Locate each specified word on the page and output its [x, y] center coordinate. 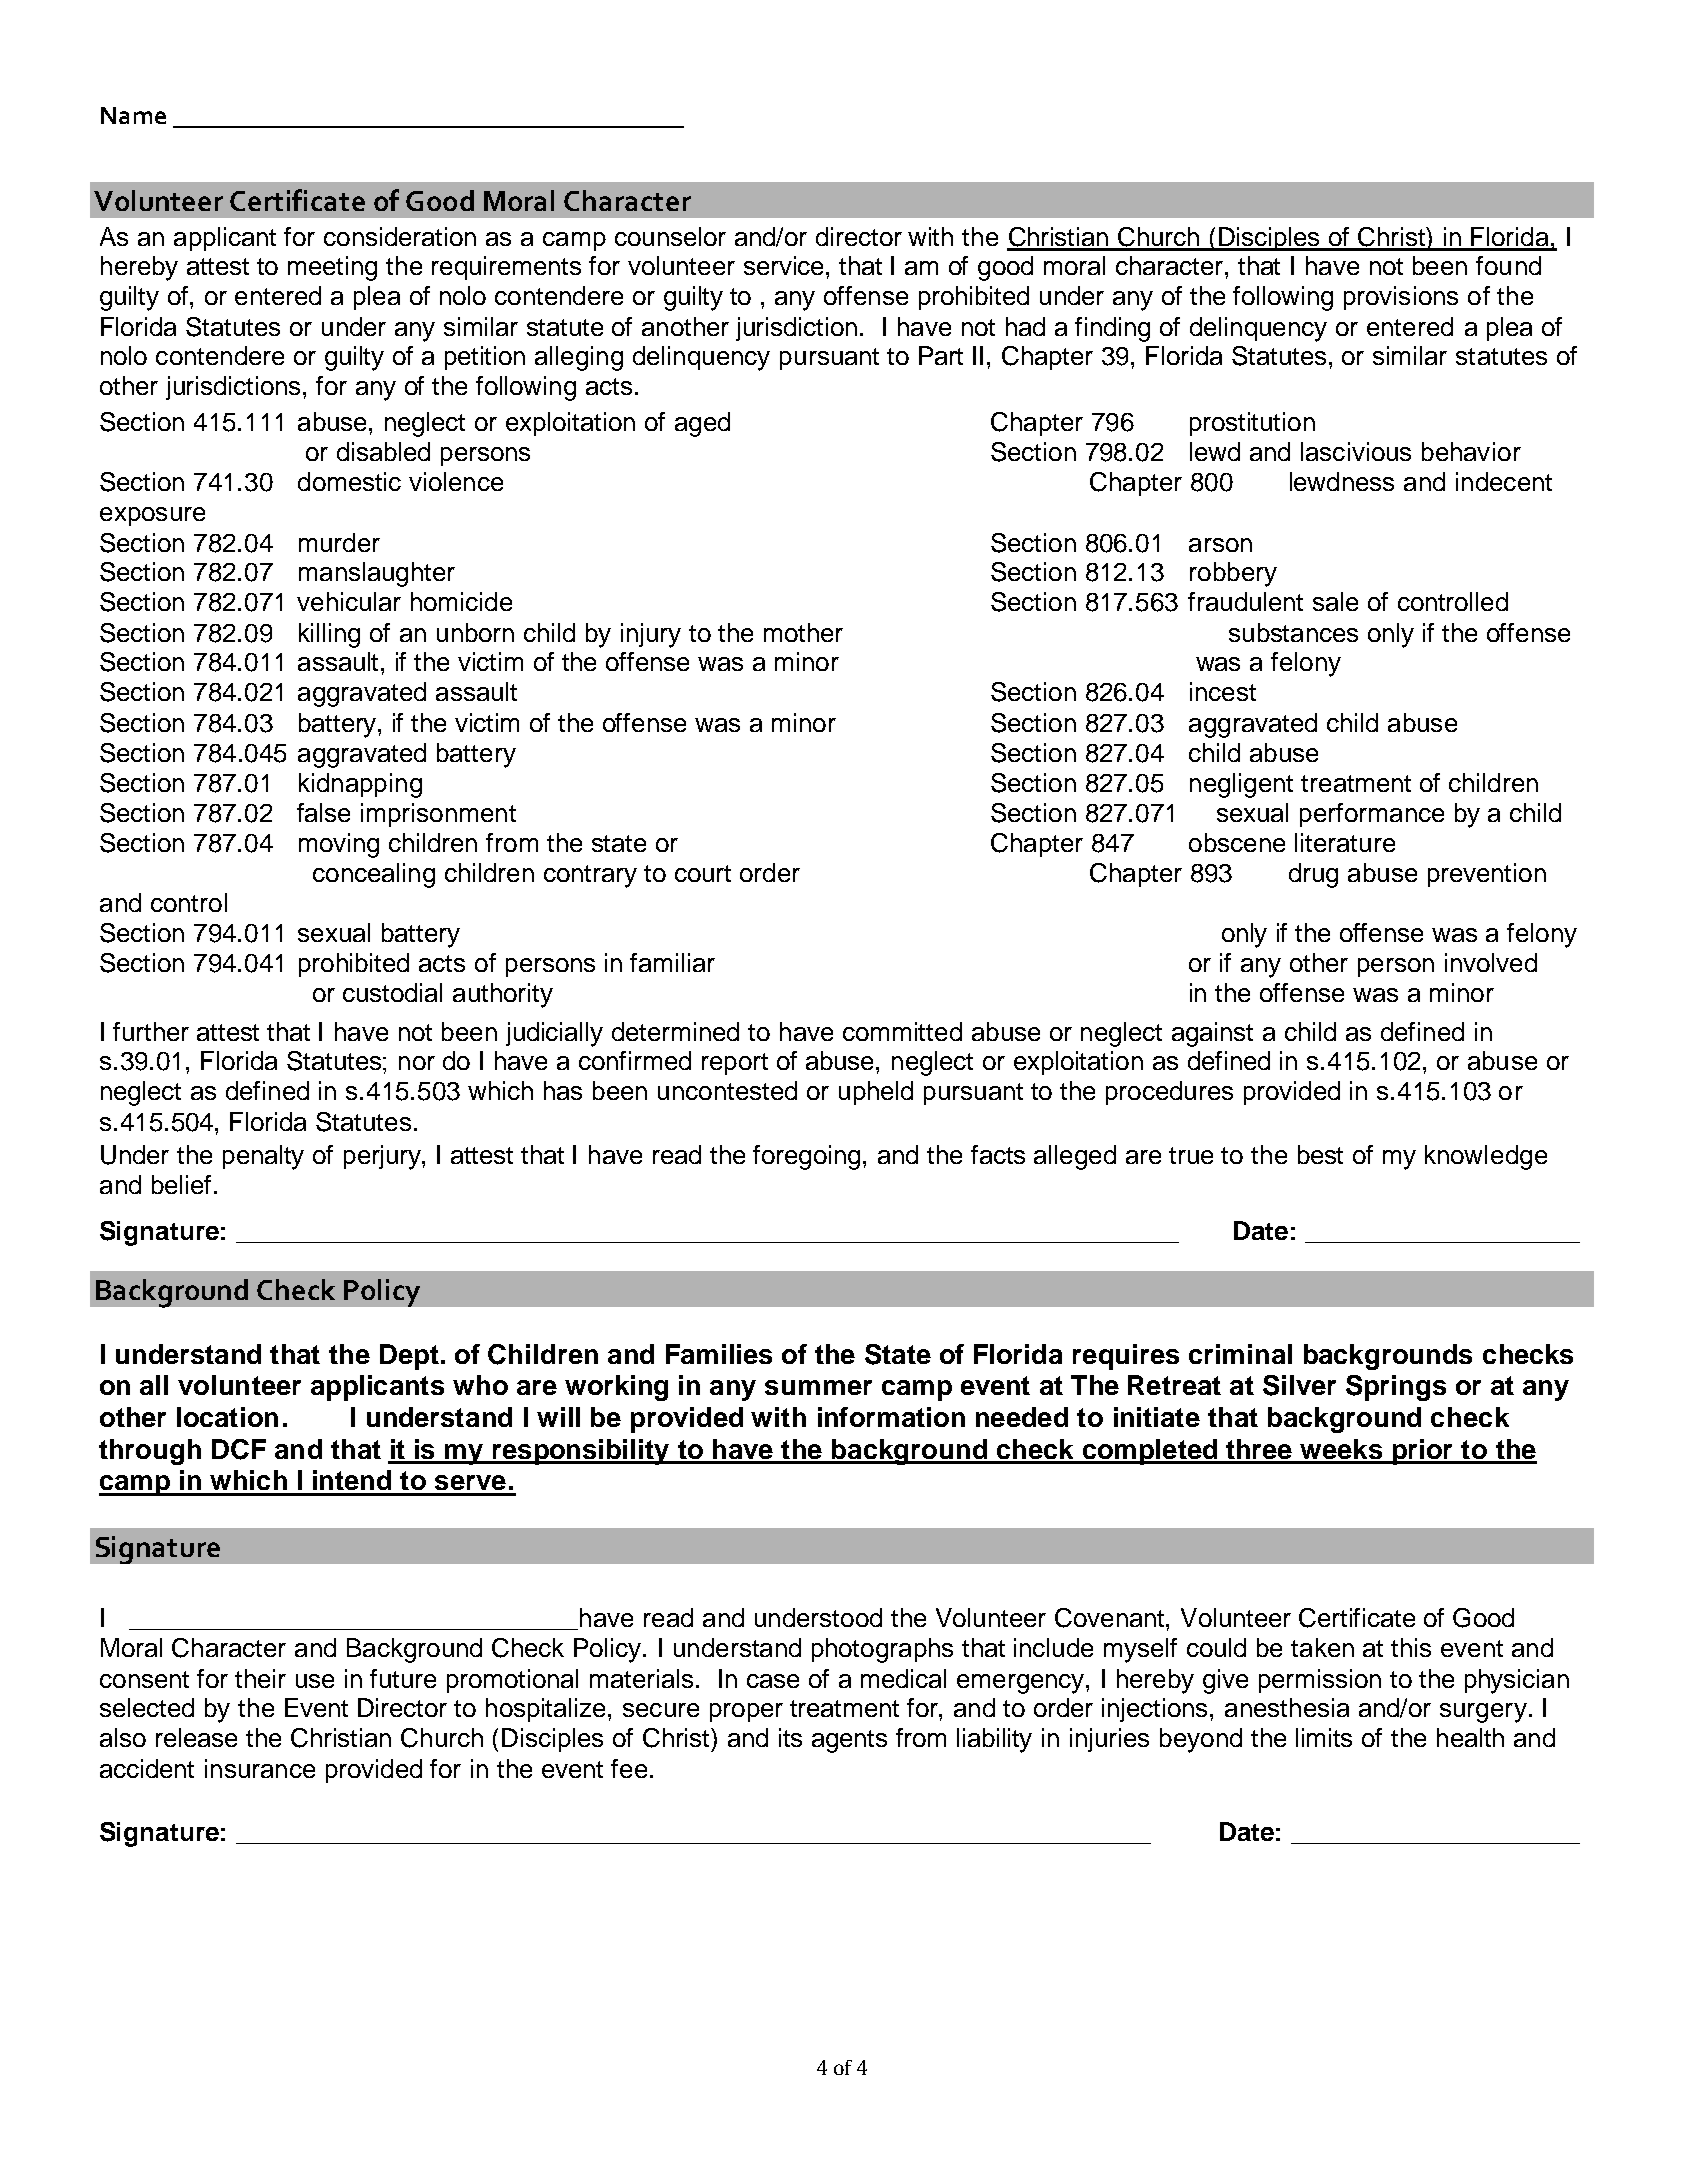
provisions [1401, 298]
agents [849, 1741]
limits [1324, 1737]
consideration [400, 236]
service [783, 265]
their [260, 1678]
